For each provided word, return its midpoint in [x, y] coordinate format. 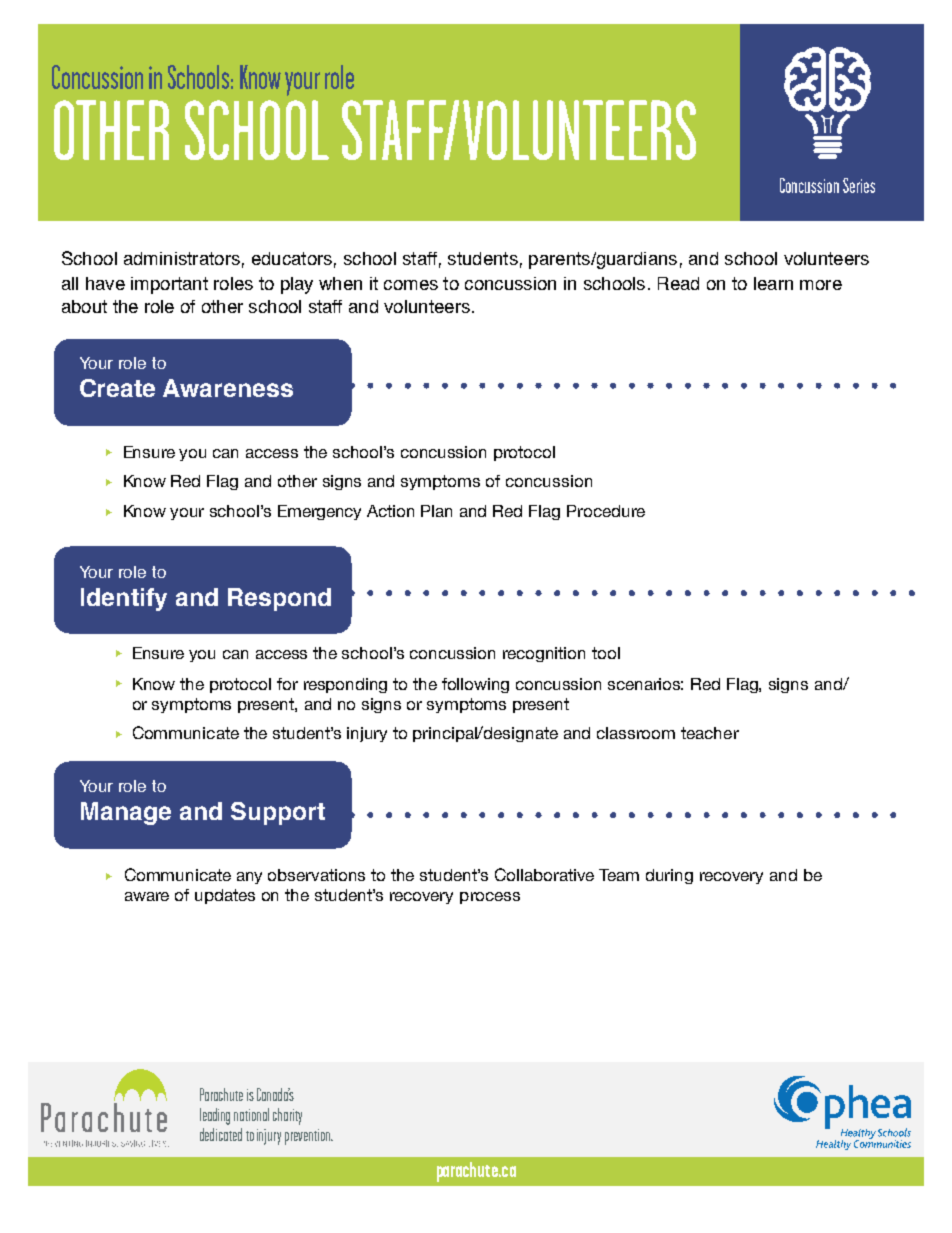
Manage [126, 813]
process [490, 898]
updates [225, 896]
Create [117, 388]
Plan [436, 511]
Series [859, 185]
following [475, 685]
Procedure [606, 511]
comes [411, 285]
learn [773, 283]
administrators [182, 258]
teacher [710, 733]
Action [390, 511]
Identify [124, 599]
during [669, 876]
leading [215, 1116]
